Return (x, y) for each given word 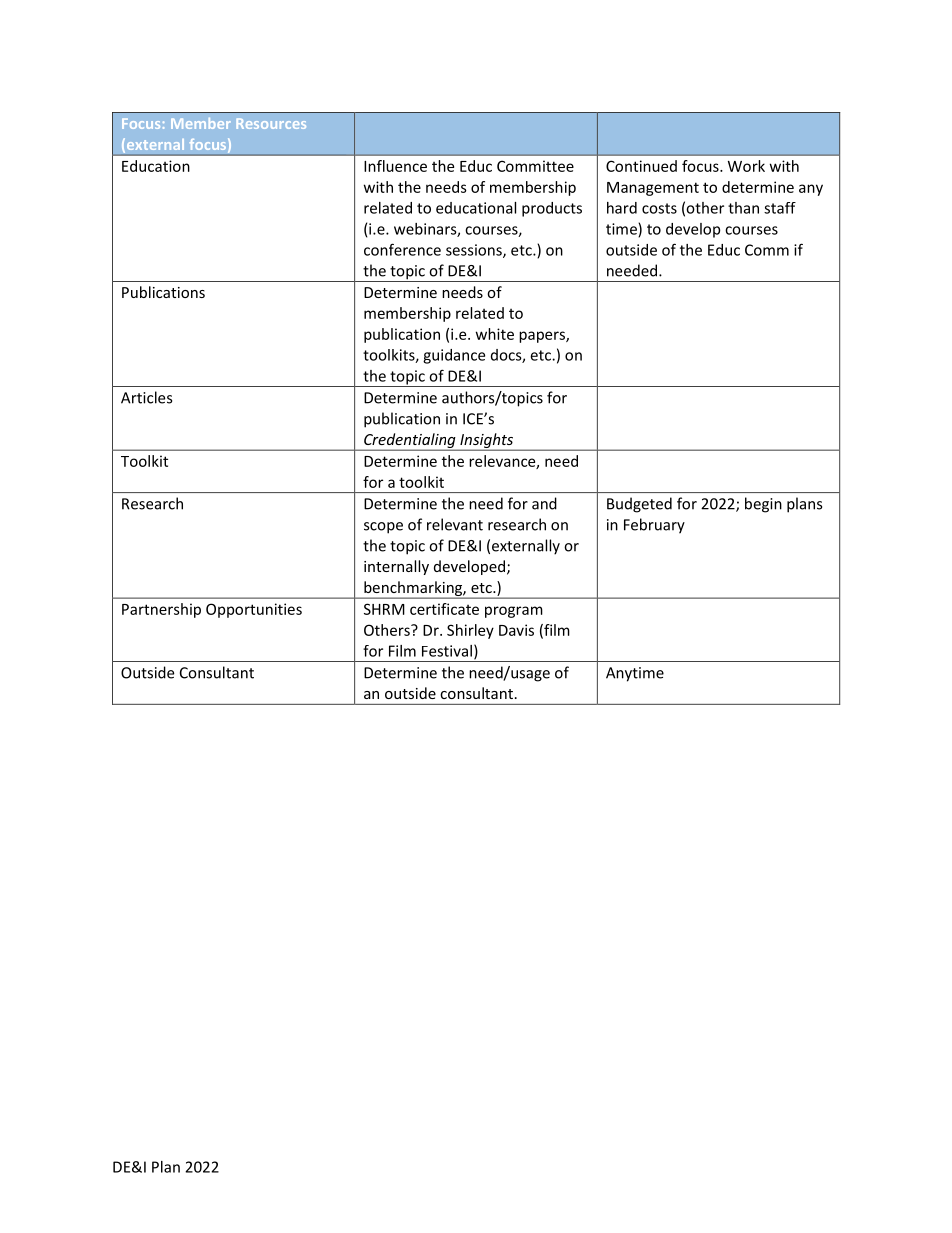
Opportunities (254, 610)
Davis (516, 630)
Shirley (470, 631)
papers (543, 337)
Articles (146, 397)
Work (746, 166)
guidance (454, 356)
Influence (395, 166)
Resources (271, 123)
